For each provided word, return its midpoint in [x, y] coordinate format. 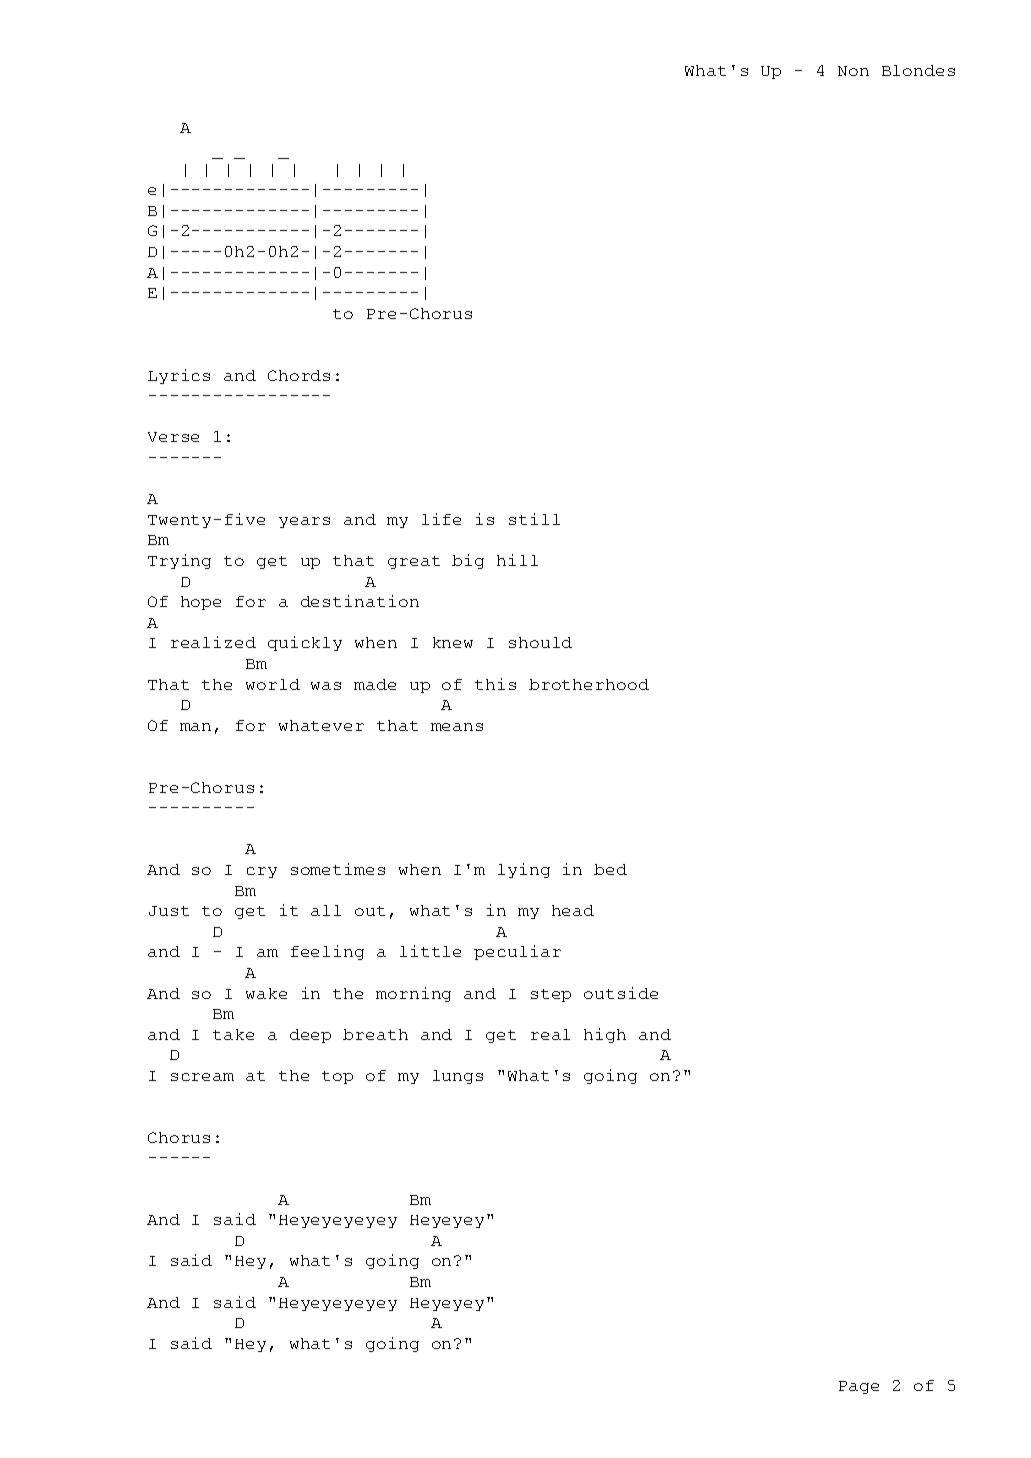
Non [853, 71]
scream [202, 1077]
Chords [299, 375]
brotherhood [589, 684]
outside [621, 993]
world [273, 684]
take [233, 1034]
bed [610, 869]
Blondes [918, 70]
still [534, 519]
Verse [173, 437]
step [551, 995]
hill [517, 560]
